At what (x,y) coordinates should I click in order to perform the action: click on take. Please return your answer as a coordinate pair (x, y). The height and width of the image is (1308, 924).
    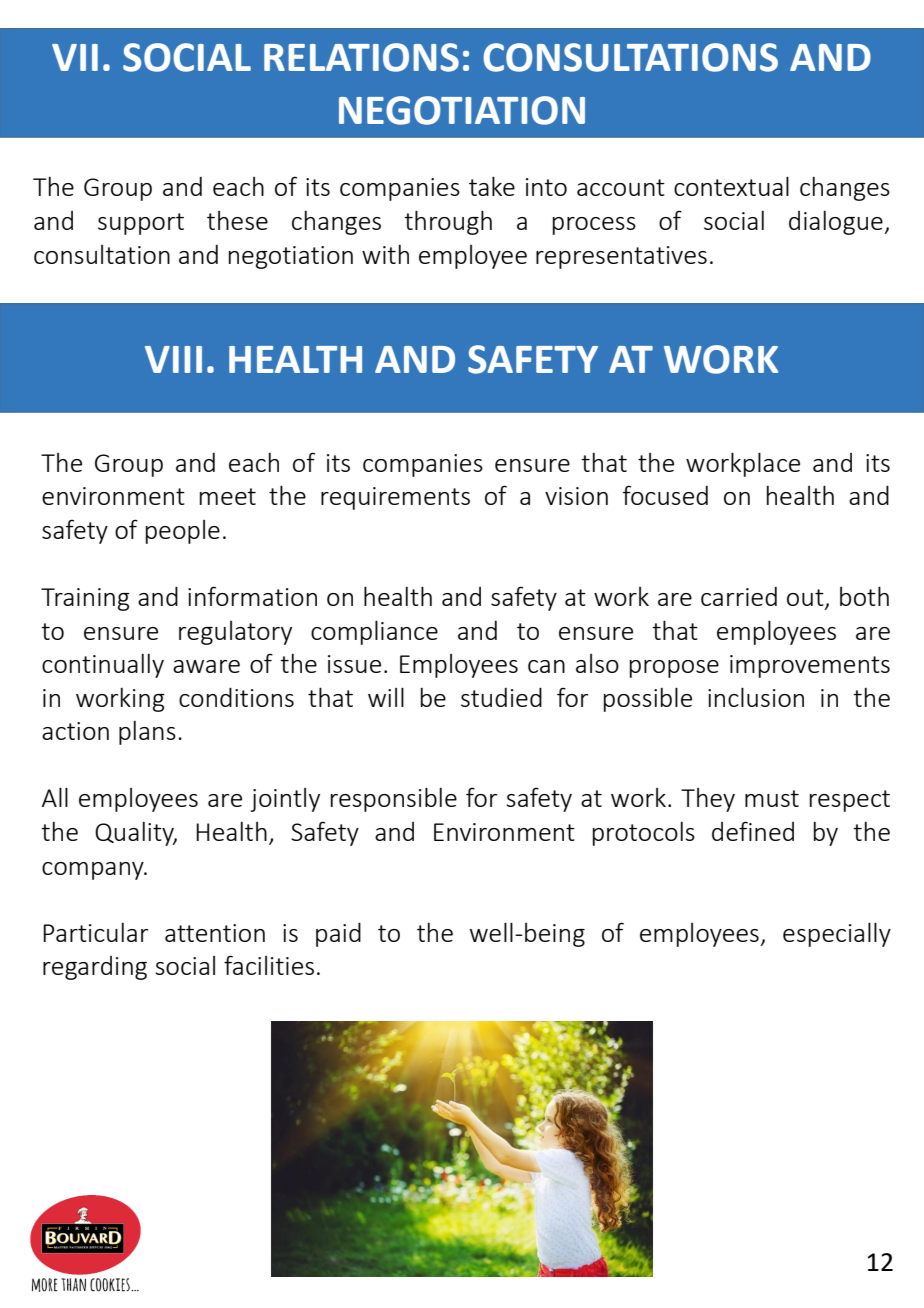
    Looking at the image, I should click on (492, 186).
